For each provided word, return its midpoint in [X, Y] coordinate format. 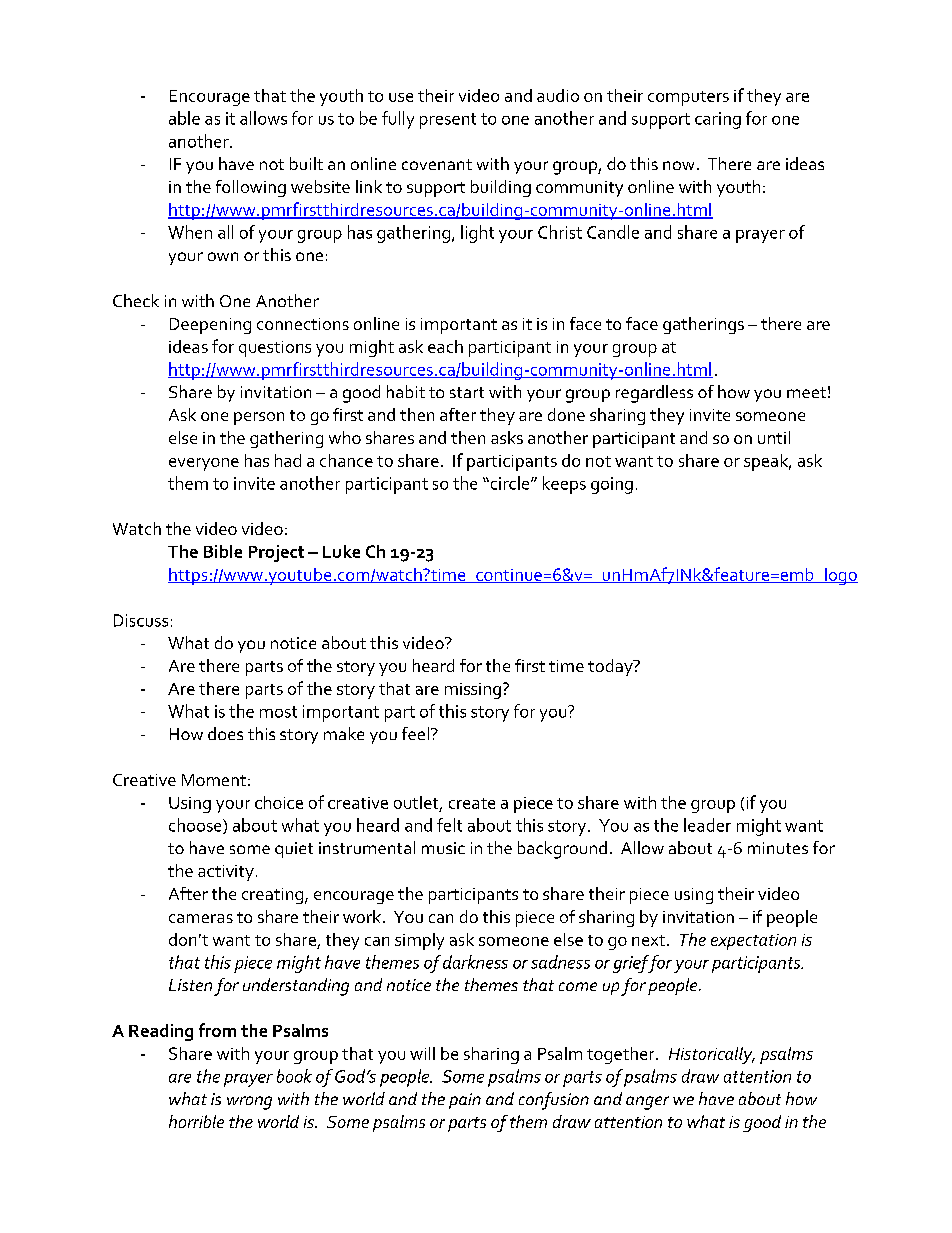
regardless [654, 394]
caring [718, 120]
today [611, 667]
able [184, 118]
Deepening [210, 326]
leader [707, 825]
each [445, 346]
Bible [223, 551]
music [443, 848]
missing [473, 691]
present [448, 121]
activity [226, 873]
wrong [249, 1103]
